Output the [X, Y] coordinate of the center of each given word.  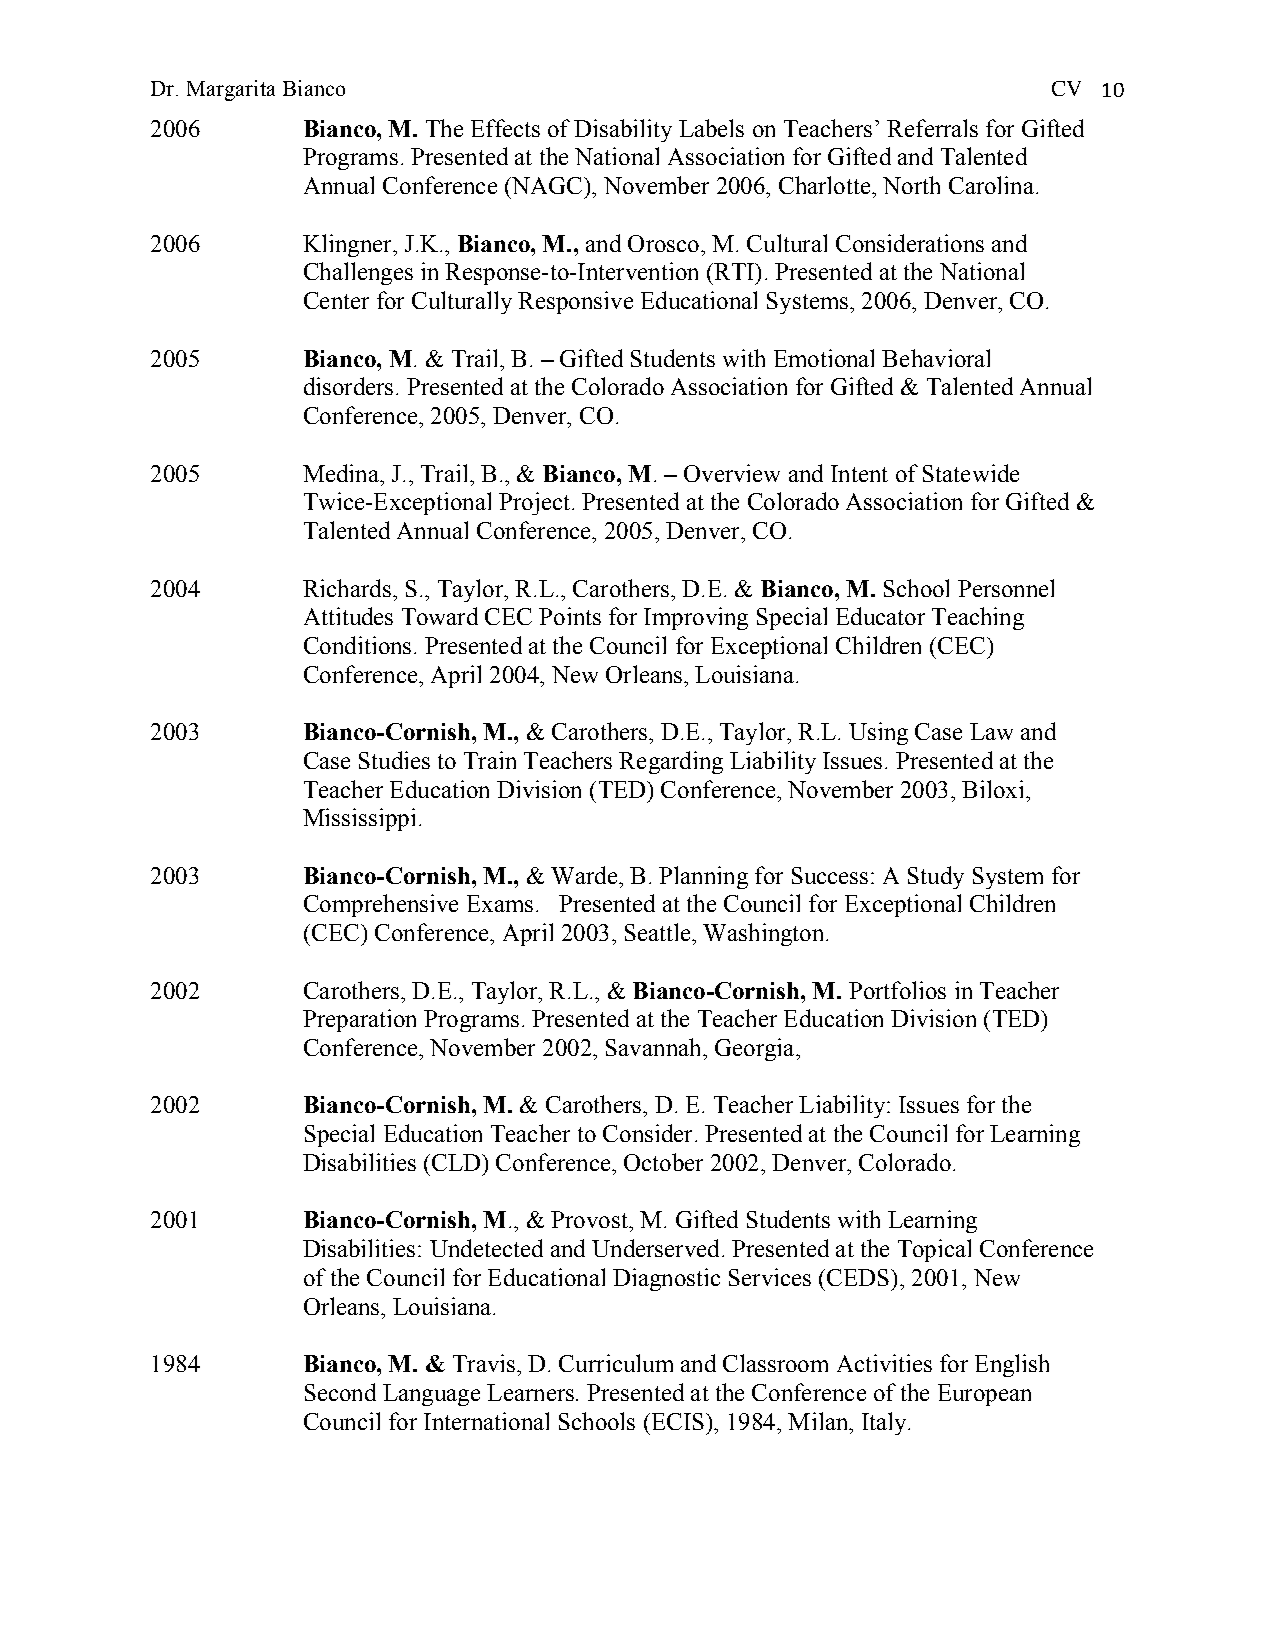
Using [878, 733]
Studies [394, 760]
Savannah [655, 1047]
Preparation [359, 1020]
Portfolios [897, 990]
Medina [342, 473]
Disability [623, 130]
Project [534, 503]
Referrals [932, 128]
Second [340, 1392]
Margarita [231, 90]
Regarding [671, 762]
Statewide [971, 473]
